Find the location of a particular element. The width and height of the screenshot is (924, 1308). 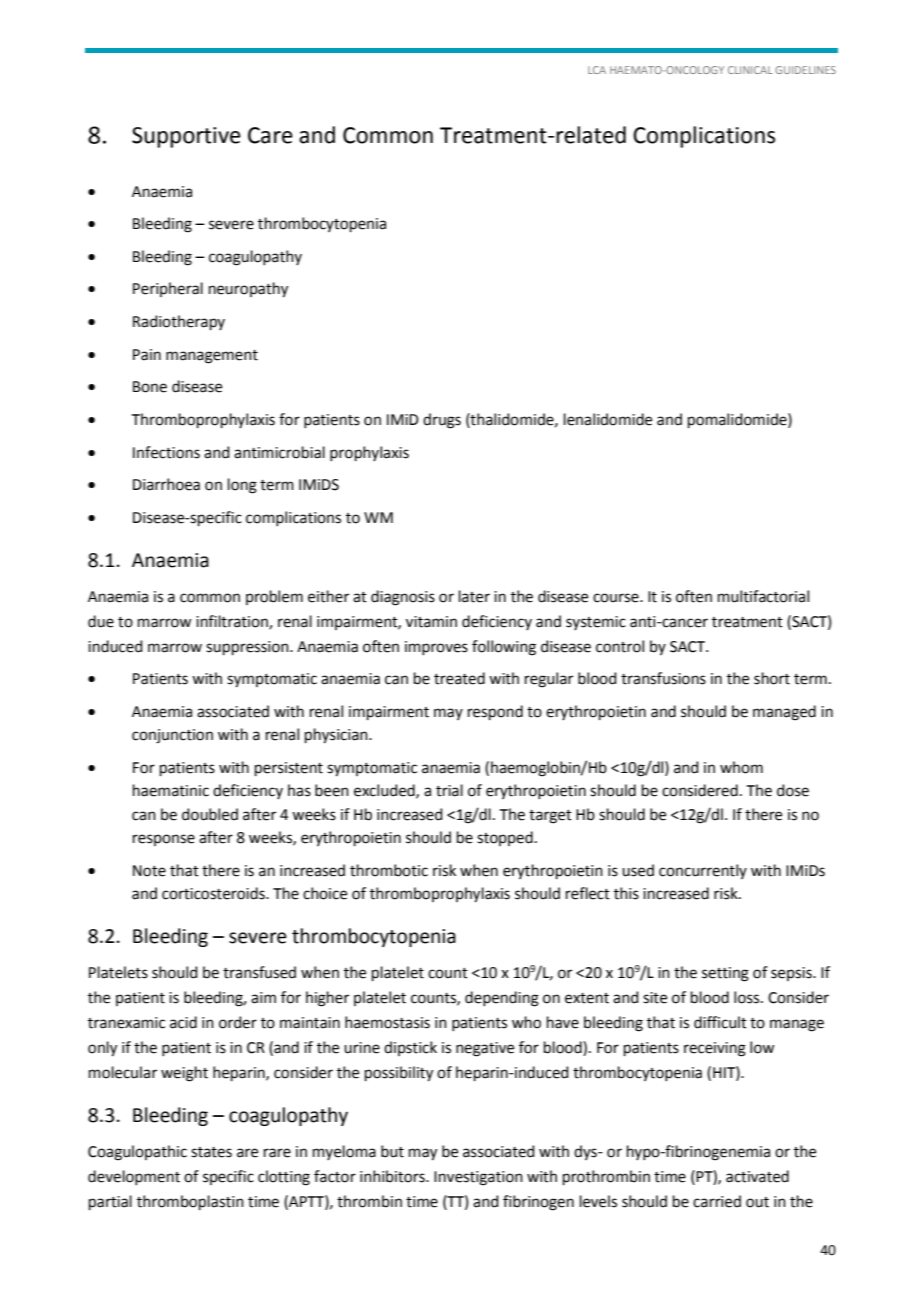

LCA is located at coordinates (597, 70).
